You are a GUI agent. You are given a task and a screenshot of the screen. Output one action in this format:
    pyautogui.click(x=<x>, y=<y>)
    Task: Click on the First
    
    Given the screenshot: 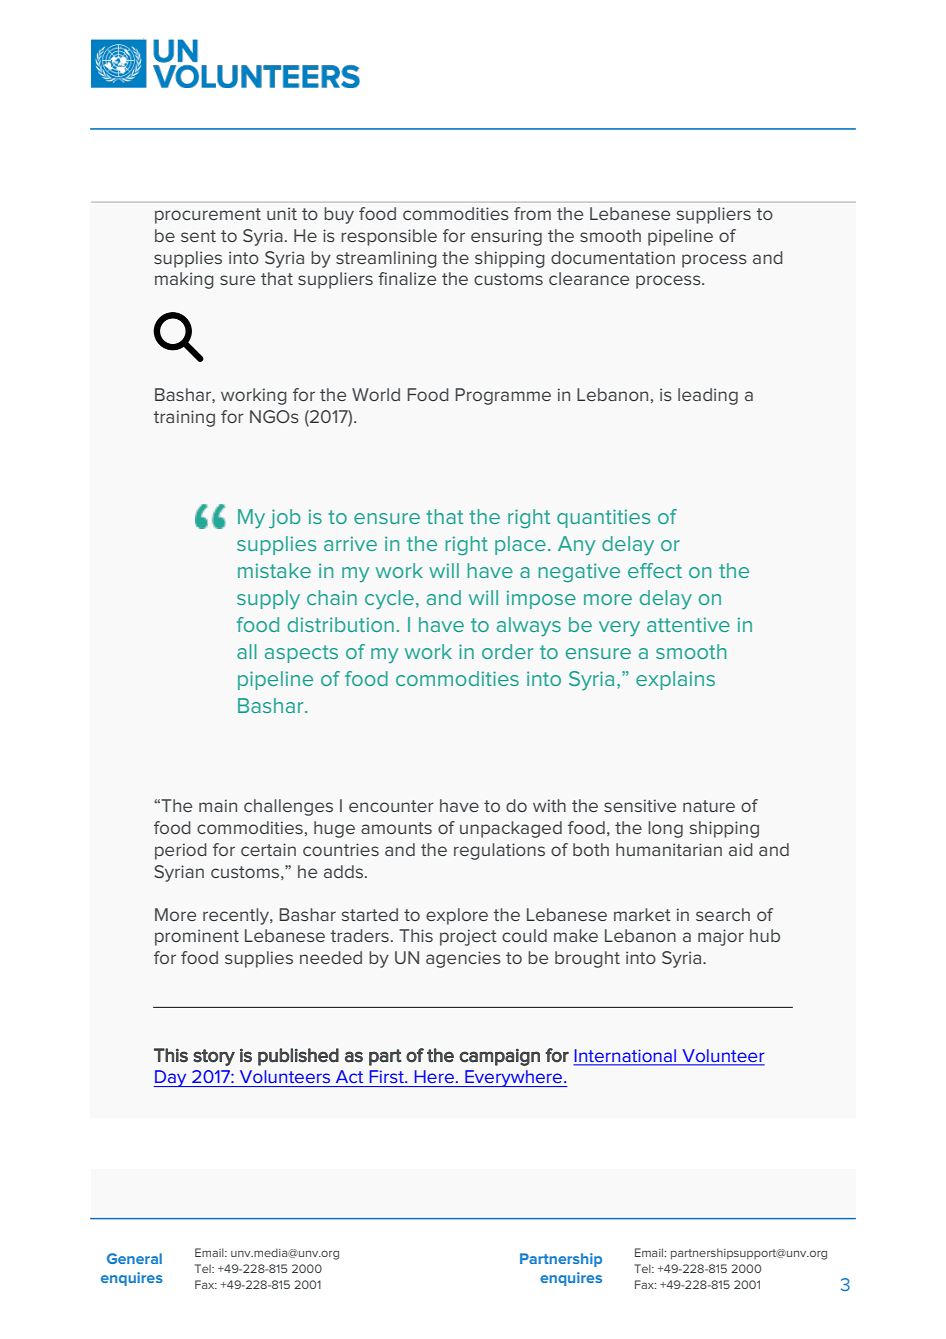 What is the action you would take?
    pyautogui.click(x=388, y=1076)
